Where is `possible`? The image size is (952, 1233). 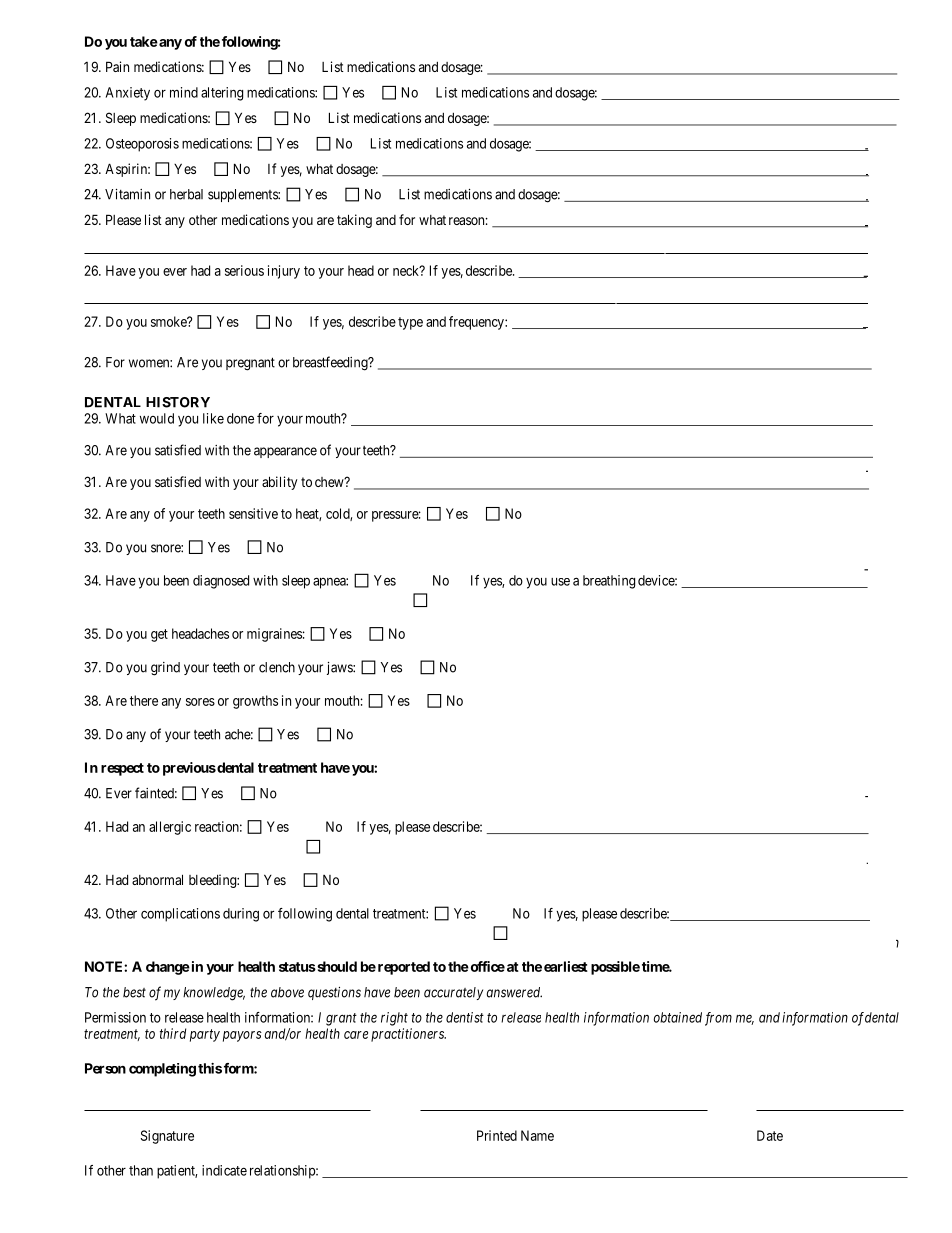 possible is located at coordinates (615, 968).
